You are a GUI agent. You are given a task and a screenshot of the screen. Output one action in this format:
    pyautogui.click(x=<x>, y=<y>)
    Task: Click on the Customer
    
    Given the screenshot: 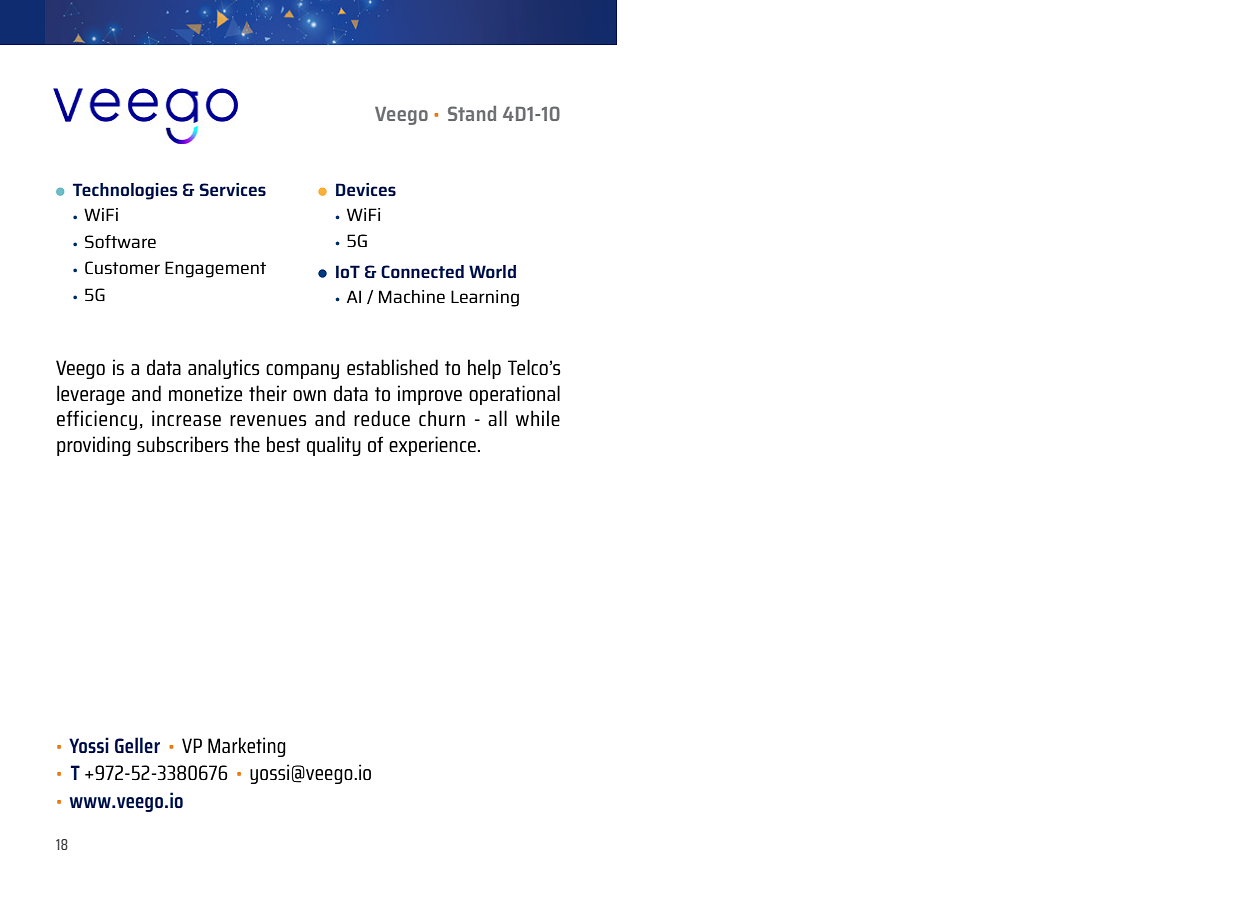 What is the action you would take?
    pyautogui.click(x=122, y=267)
